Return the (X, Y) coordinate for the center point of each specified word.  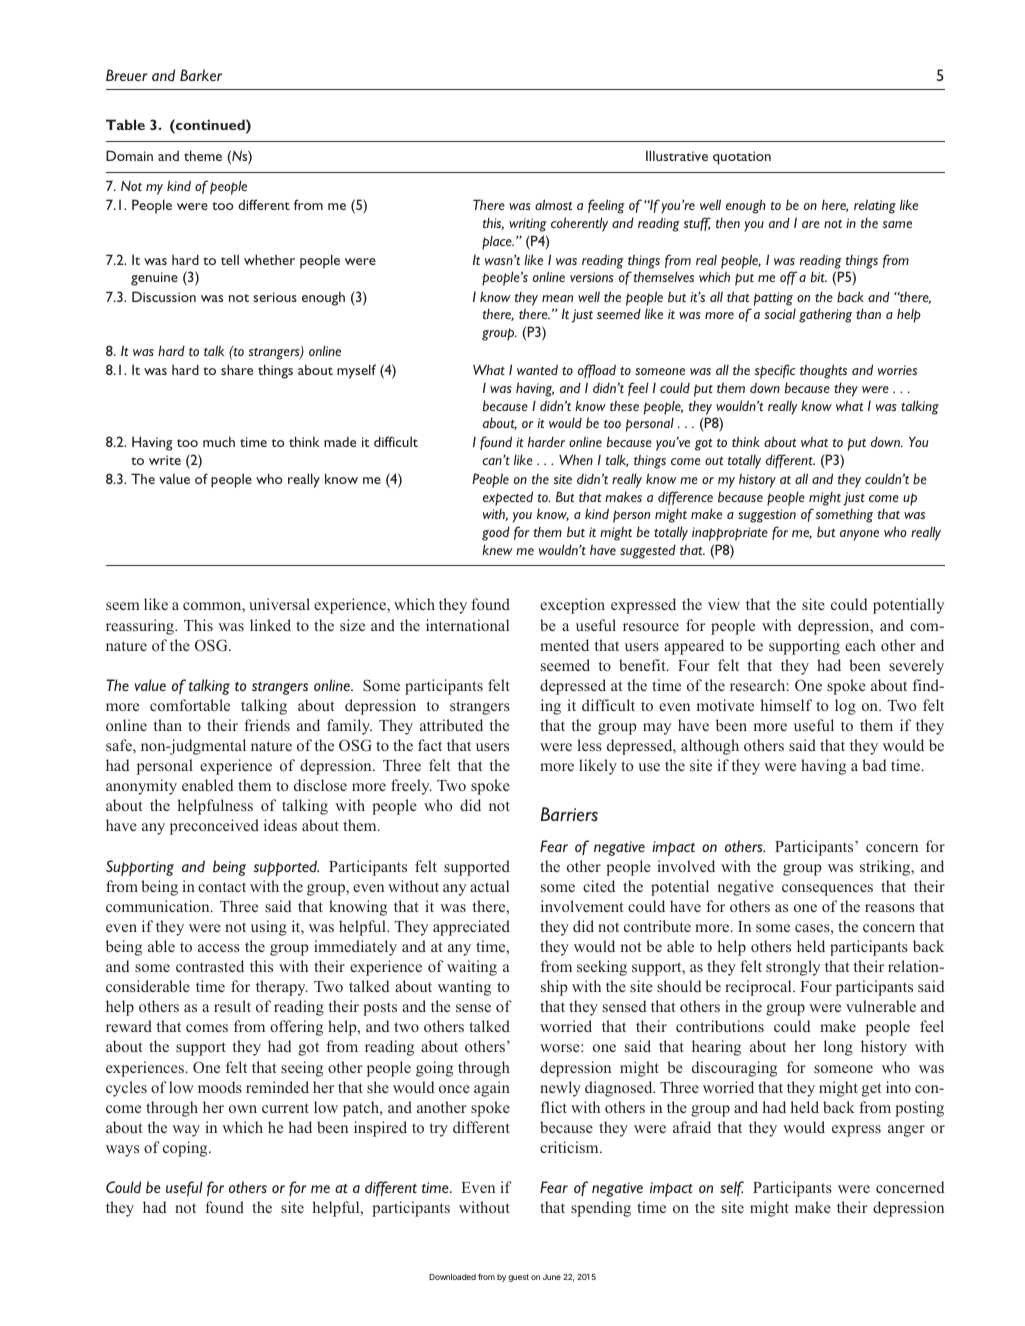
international (467, 625)
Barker (201, 75)
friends (267, 725)
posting (919, 1109)
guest (518, 1278)
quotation (742, 158)
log (845, 707)
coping (186, 1149)
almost (553, 204)
